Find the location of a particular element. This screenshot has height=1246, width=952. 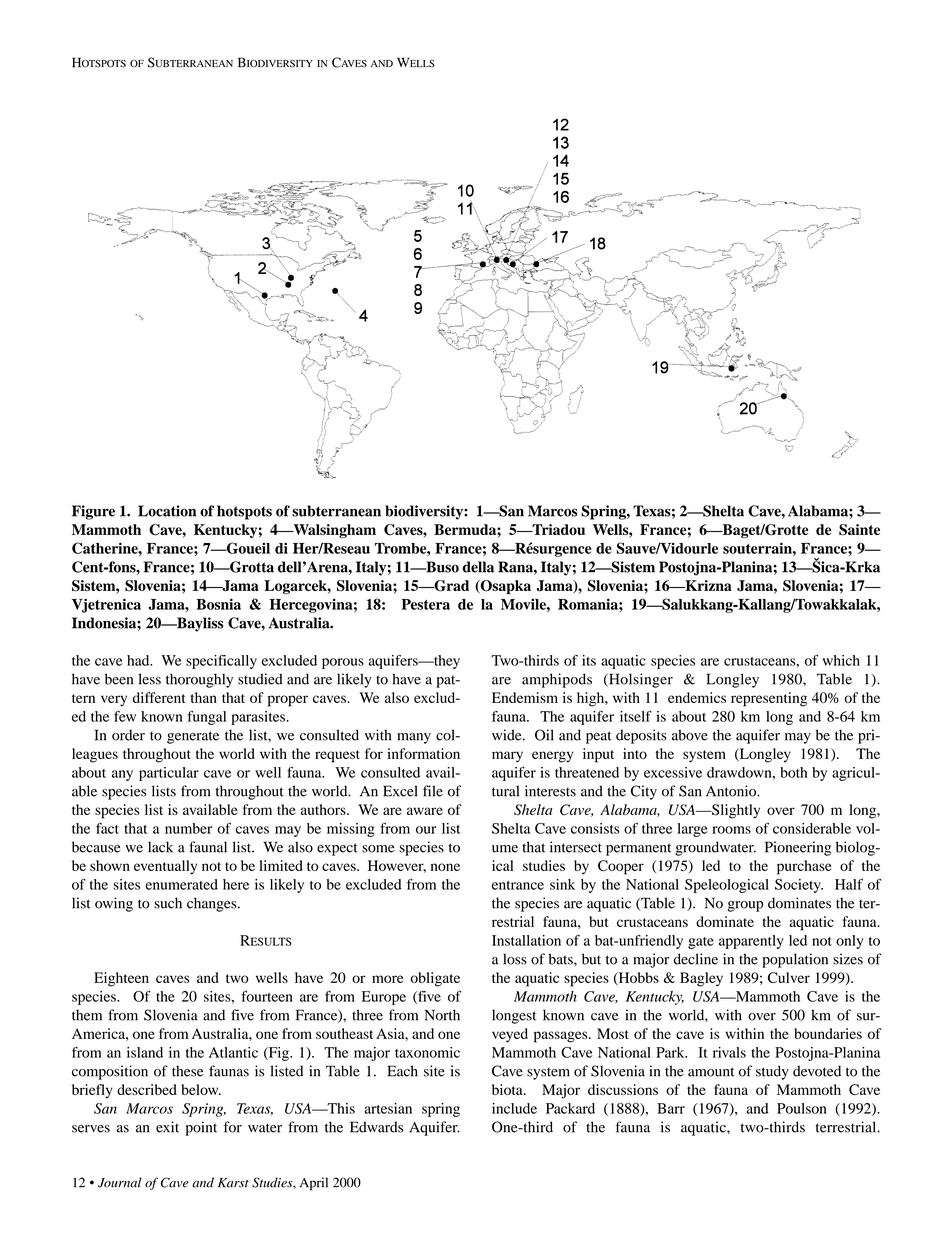

lack is located at coordinates (160, 847).
